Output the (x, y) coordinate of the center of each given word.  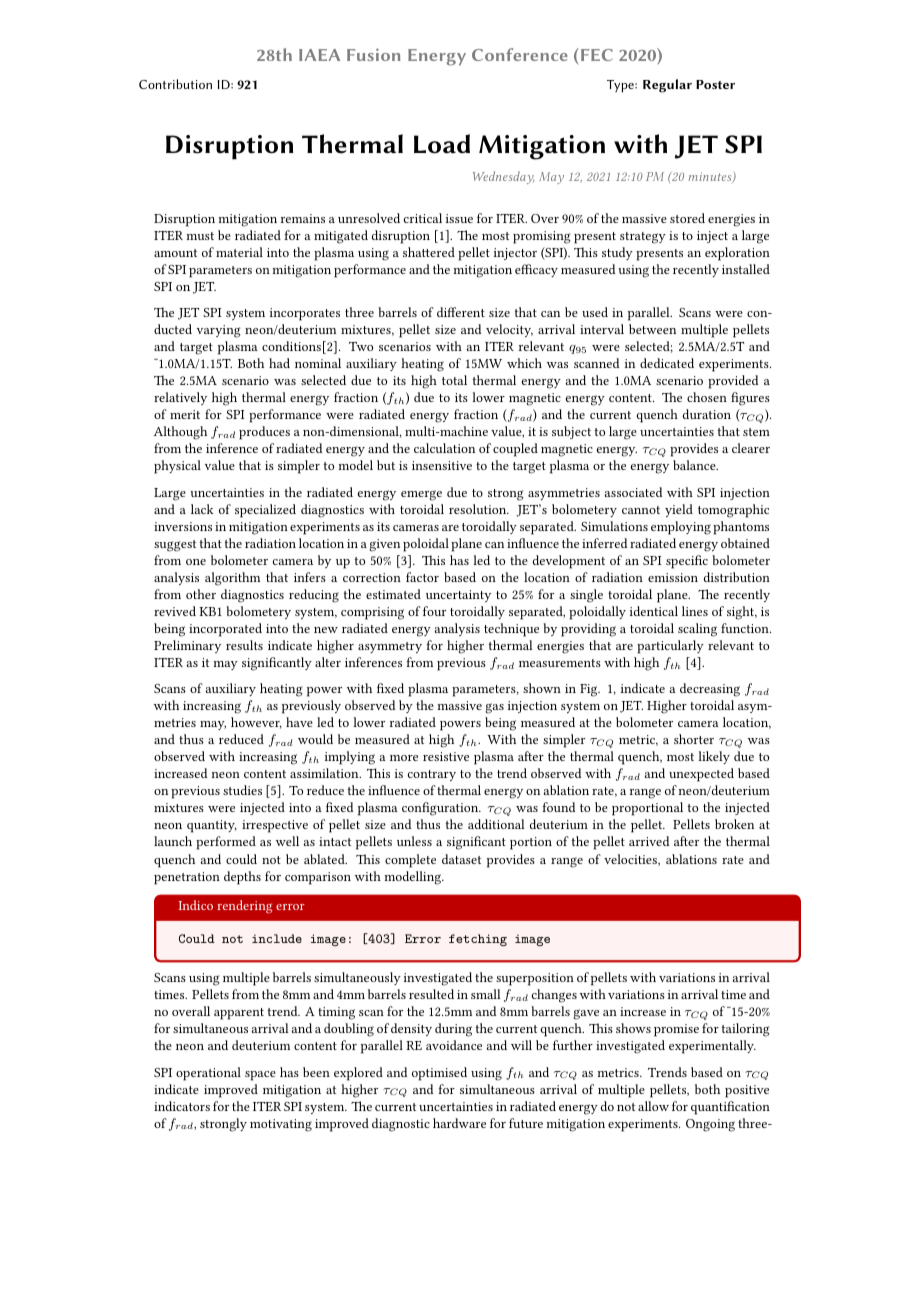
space (260, 1076)
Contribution (175, 84)
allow (653, 1106)
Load (442, 144)
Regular (667, 86)
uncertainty (458, 596)
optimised (439, 1074)
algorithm (232, 579)
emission (673, 577)
